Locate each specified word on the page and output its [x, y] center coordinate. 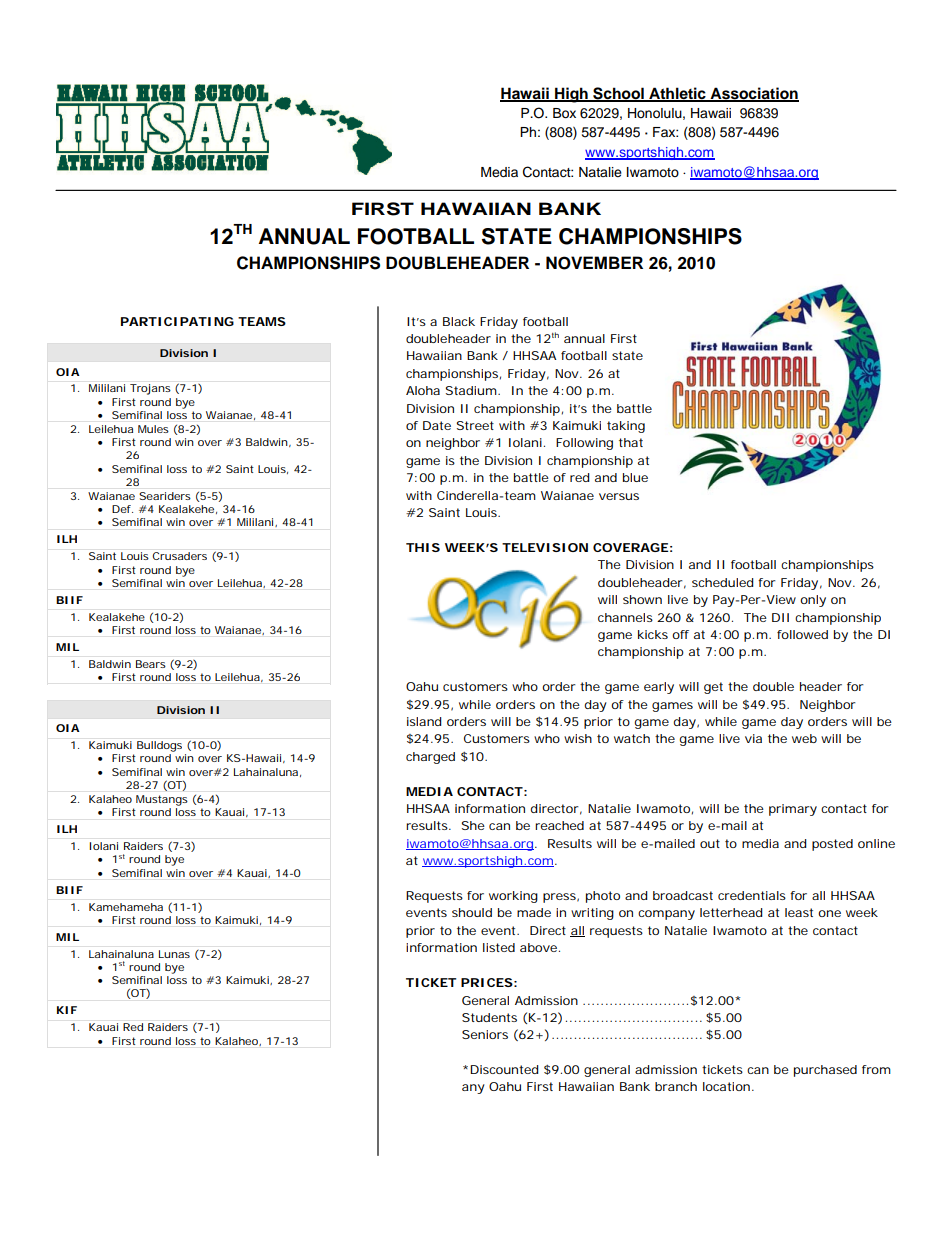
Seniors [485, 1034]
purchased [825, 1071]
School [618, 94]
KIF [67, 1010]
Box [564, 113]
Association [753, 94]
